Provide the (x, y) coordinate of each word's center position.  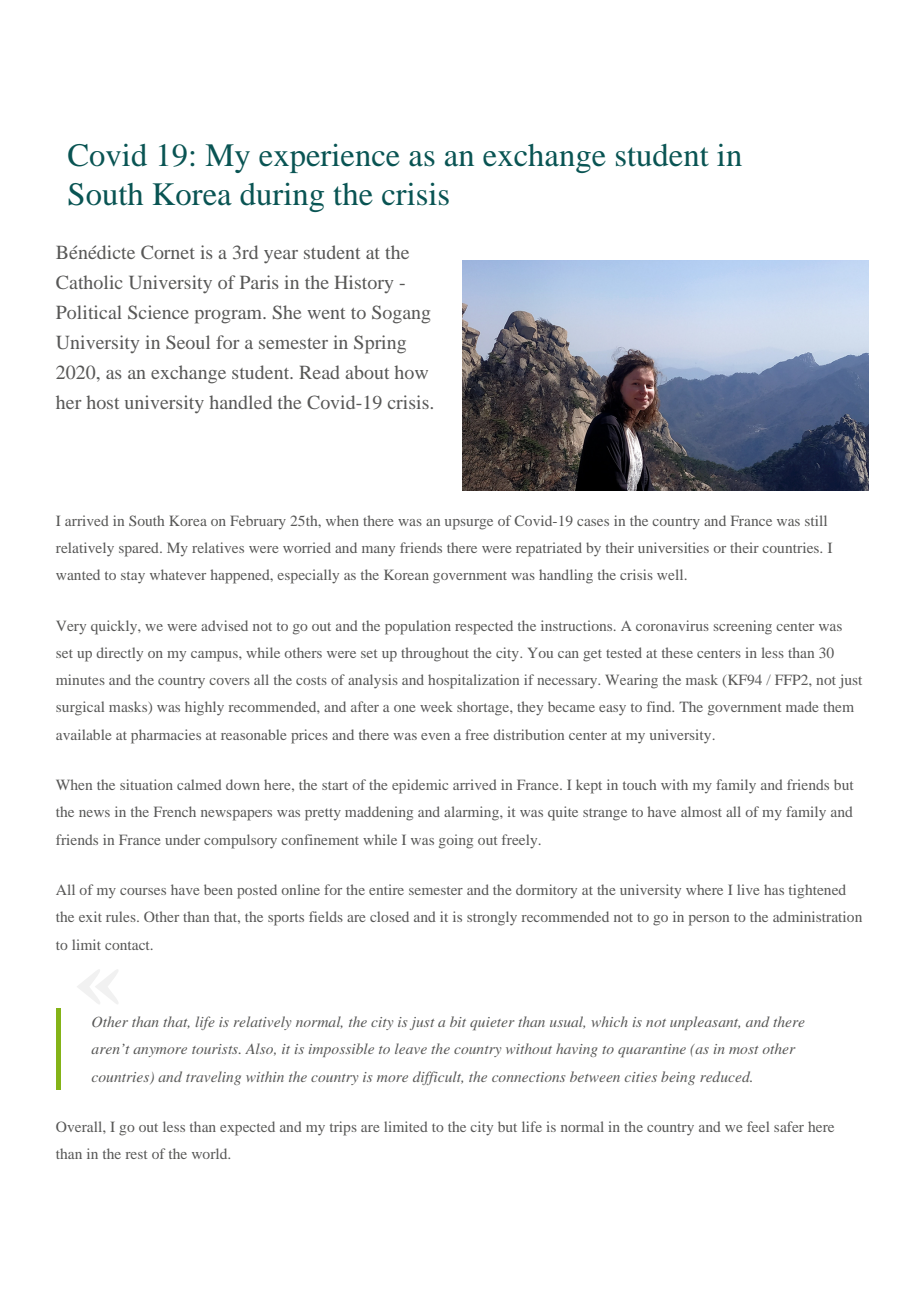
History (364, 284)
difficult (438, 1078)
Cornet (168, 252)
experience (329, 158)
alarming (472, 813)
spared (140, 549)
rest (136, 1154)
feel (758, 1126)
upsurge (469, 524)
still (816, 520)
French (175, 811)
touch (639, 784)
